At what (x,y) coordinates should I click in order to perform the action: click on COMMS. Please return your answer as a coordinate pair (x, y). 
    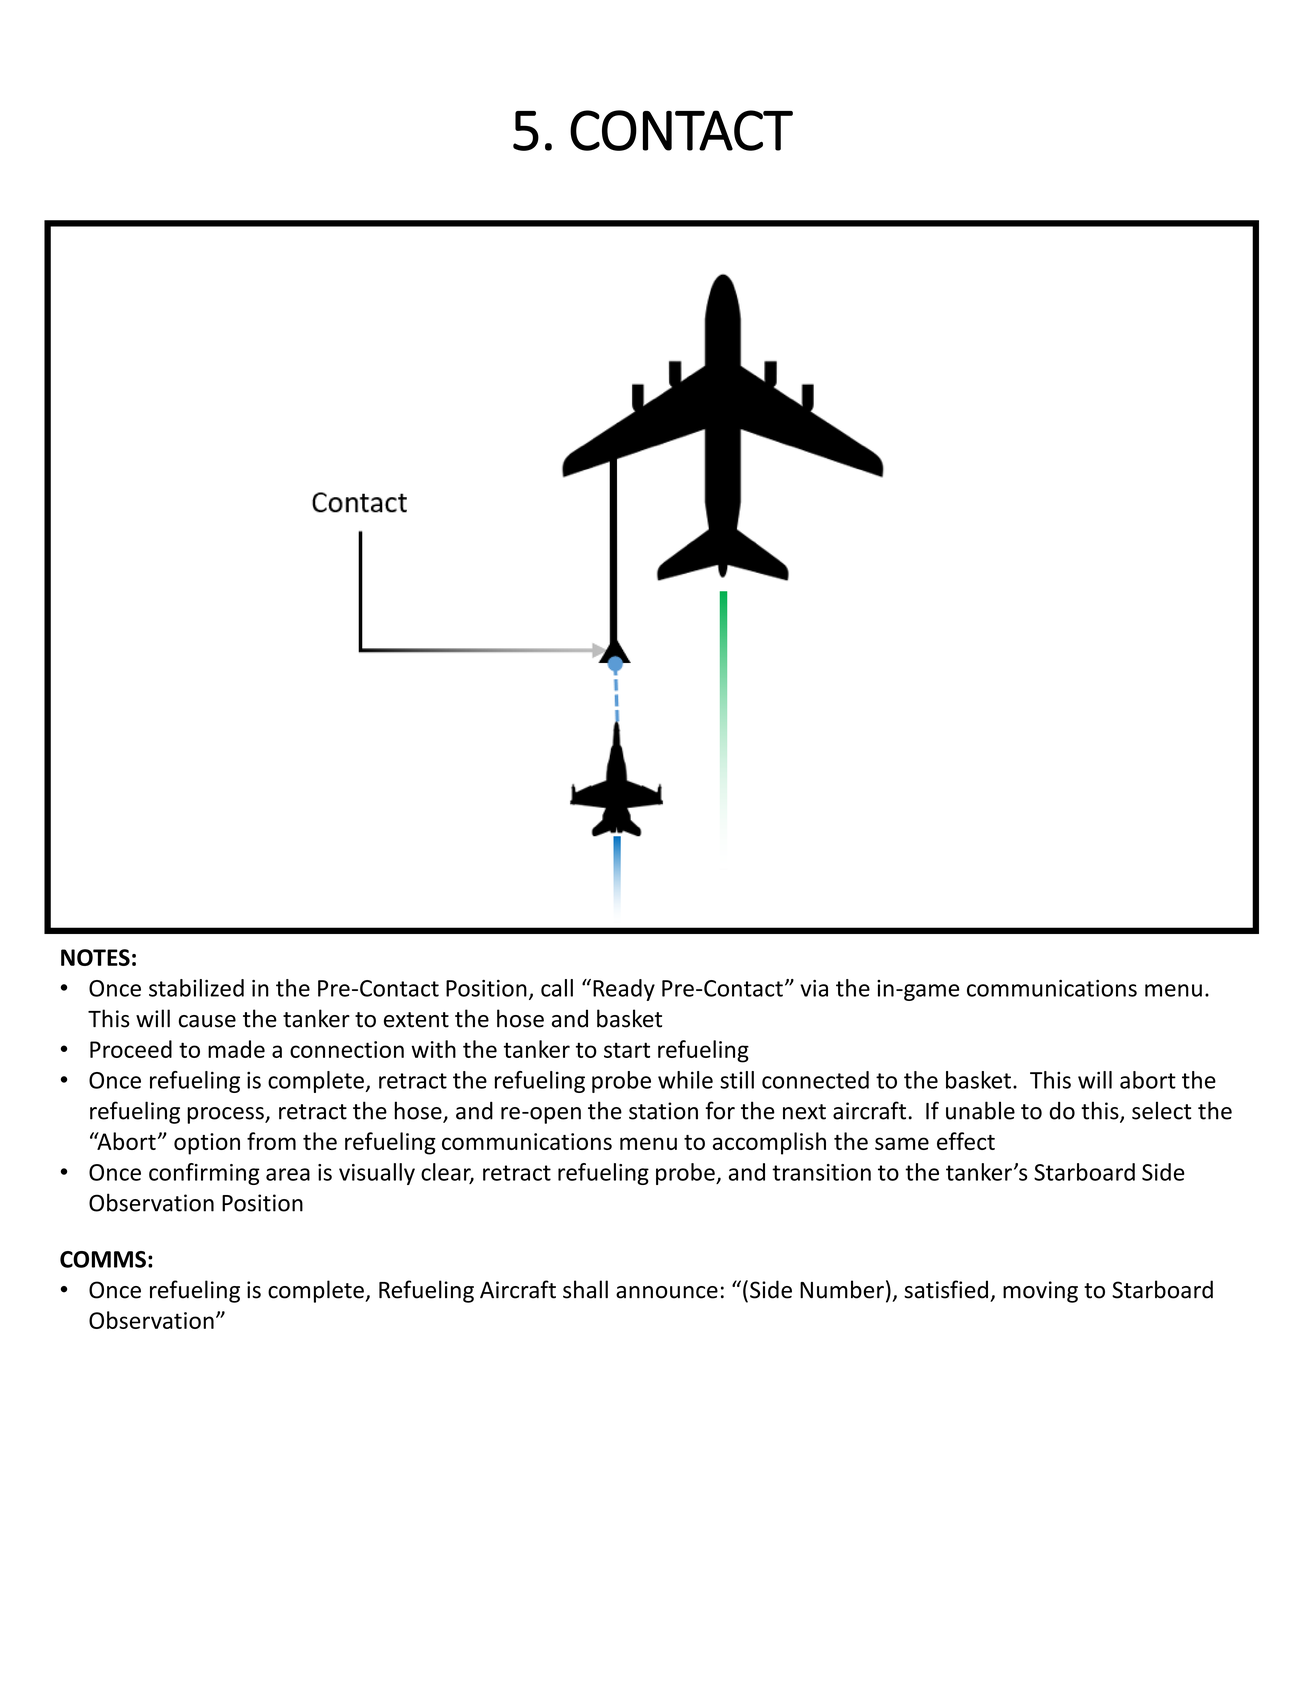
    Looking at the image, I should click on (103, 1259).
